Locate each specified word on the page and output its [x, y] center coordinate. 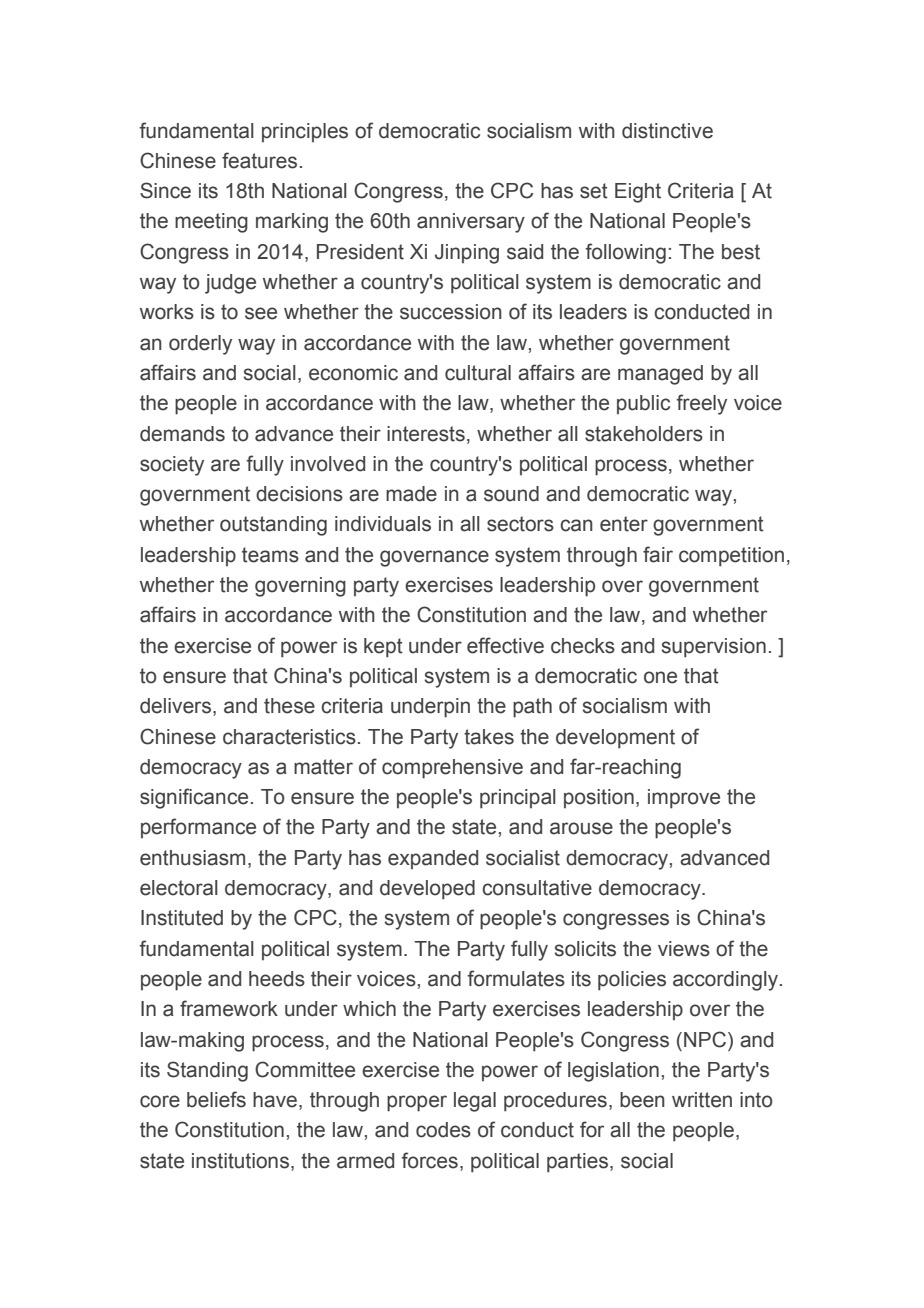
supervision [713, 648]
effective [505, 645]
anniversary [471, 223]
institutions [240, 1161]
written [702, 1100]
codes [443, 1130]
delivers [175, 706]
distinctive [667, 131]
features [259, 160]
